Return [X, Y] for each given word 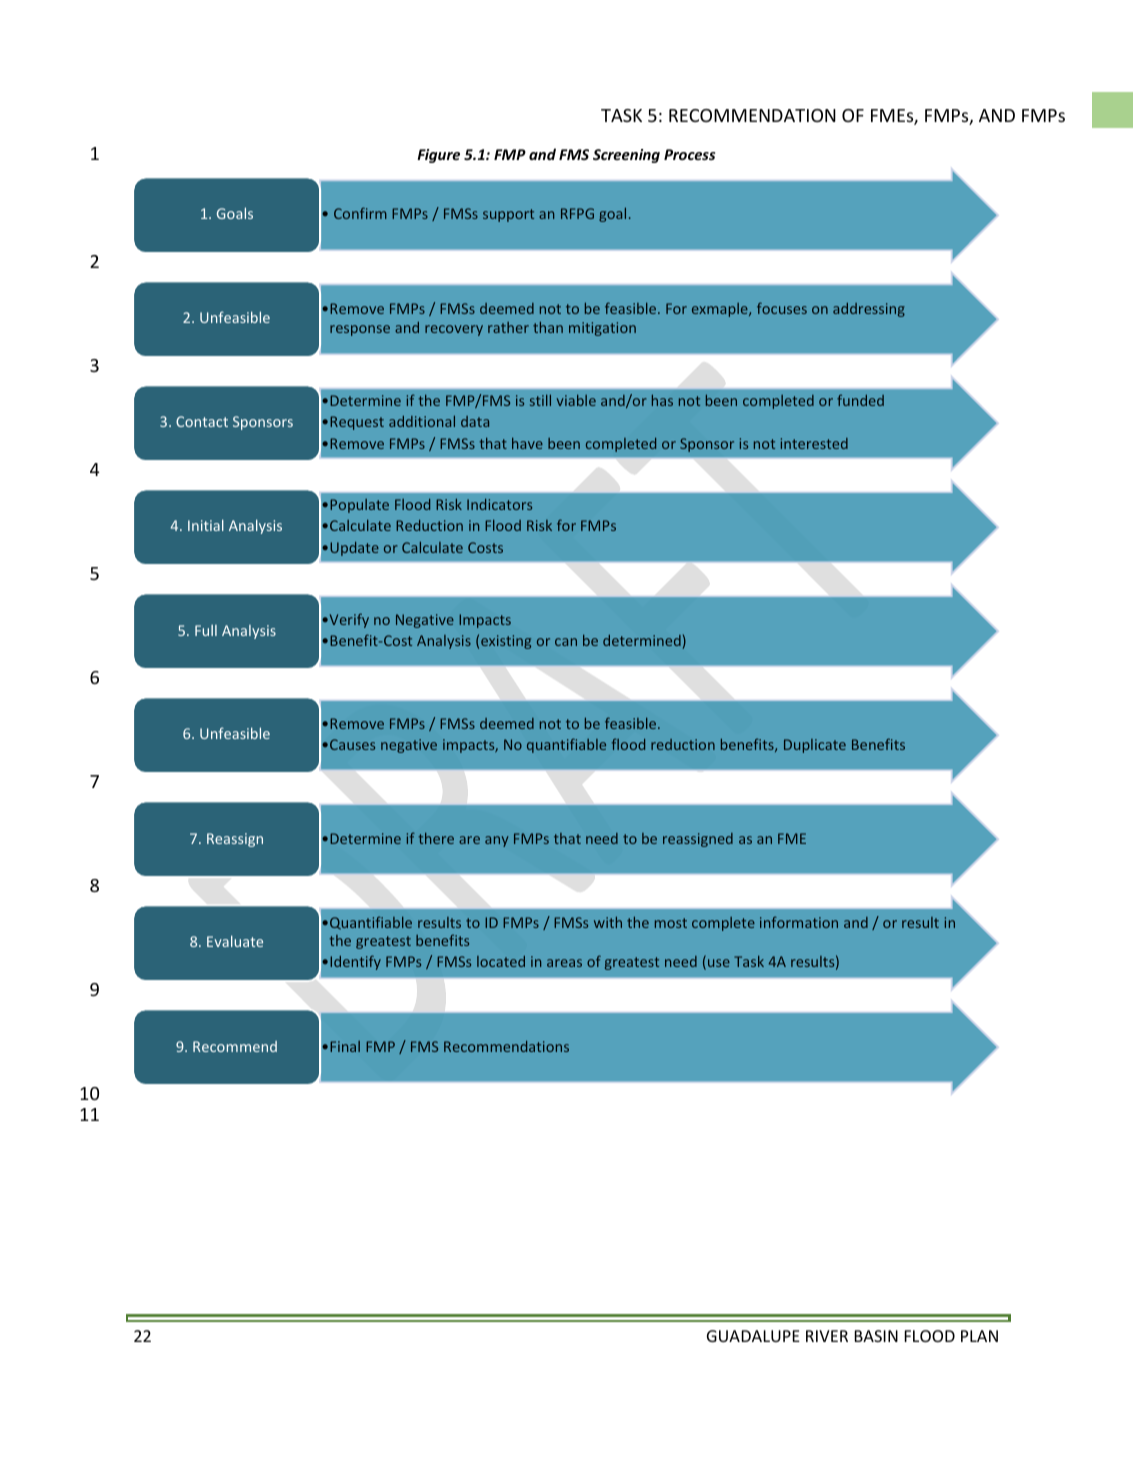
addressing [869, 310]
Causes [352, 744]
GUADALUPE [753, 1336]
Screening [626, 156]
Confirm [360, 213]
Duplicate [815, 746]
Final [345, 1046]
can [566, 642]
